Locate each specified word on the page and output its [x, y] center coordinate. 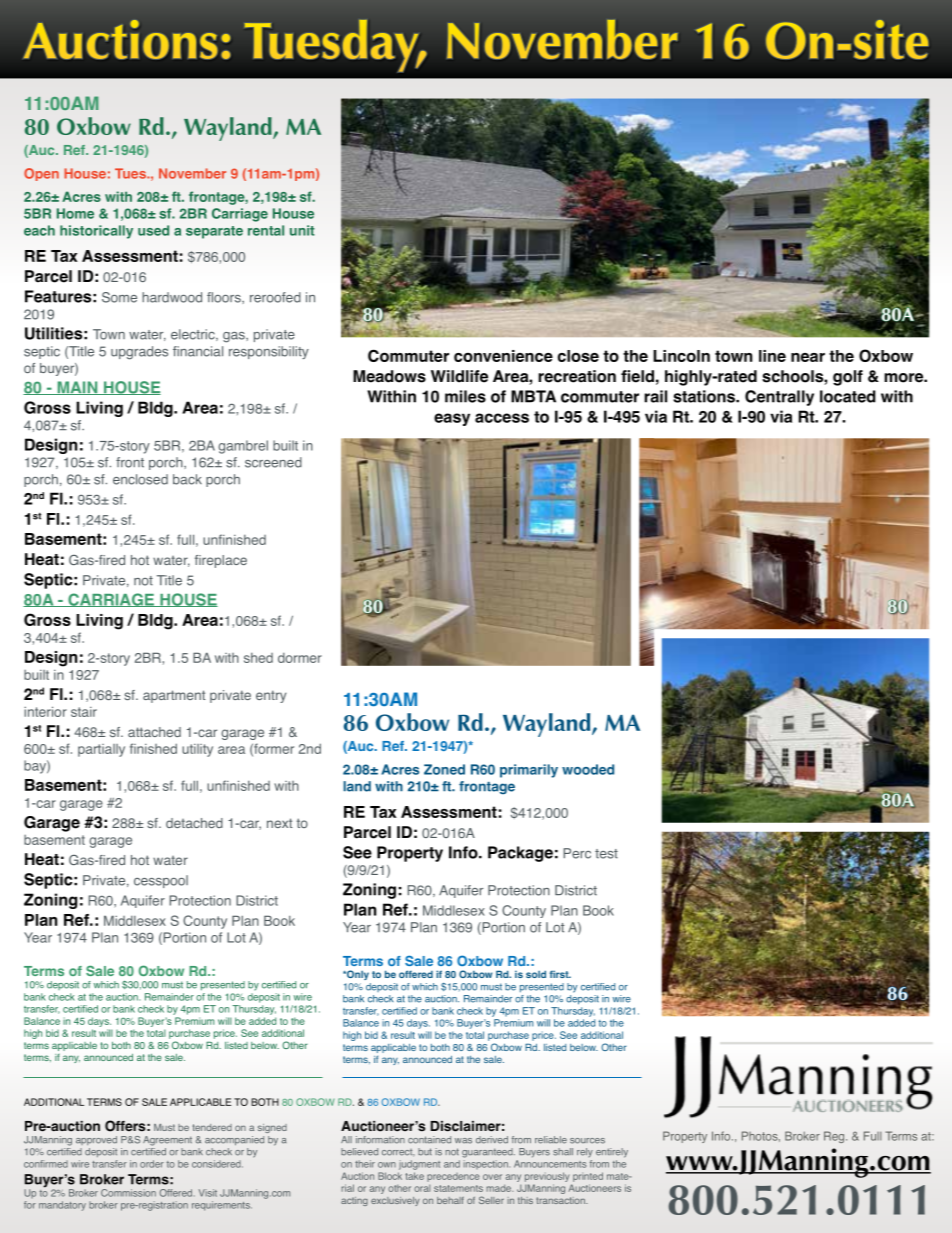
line [772, 356]
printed [588, 1177]
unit [302, 230]
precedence [453, 1177]
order [152, 1164]
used [153, 230]
